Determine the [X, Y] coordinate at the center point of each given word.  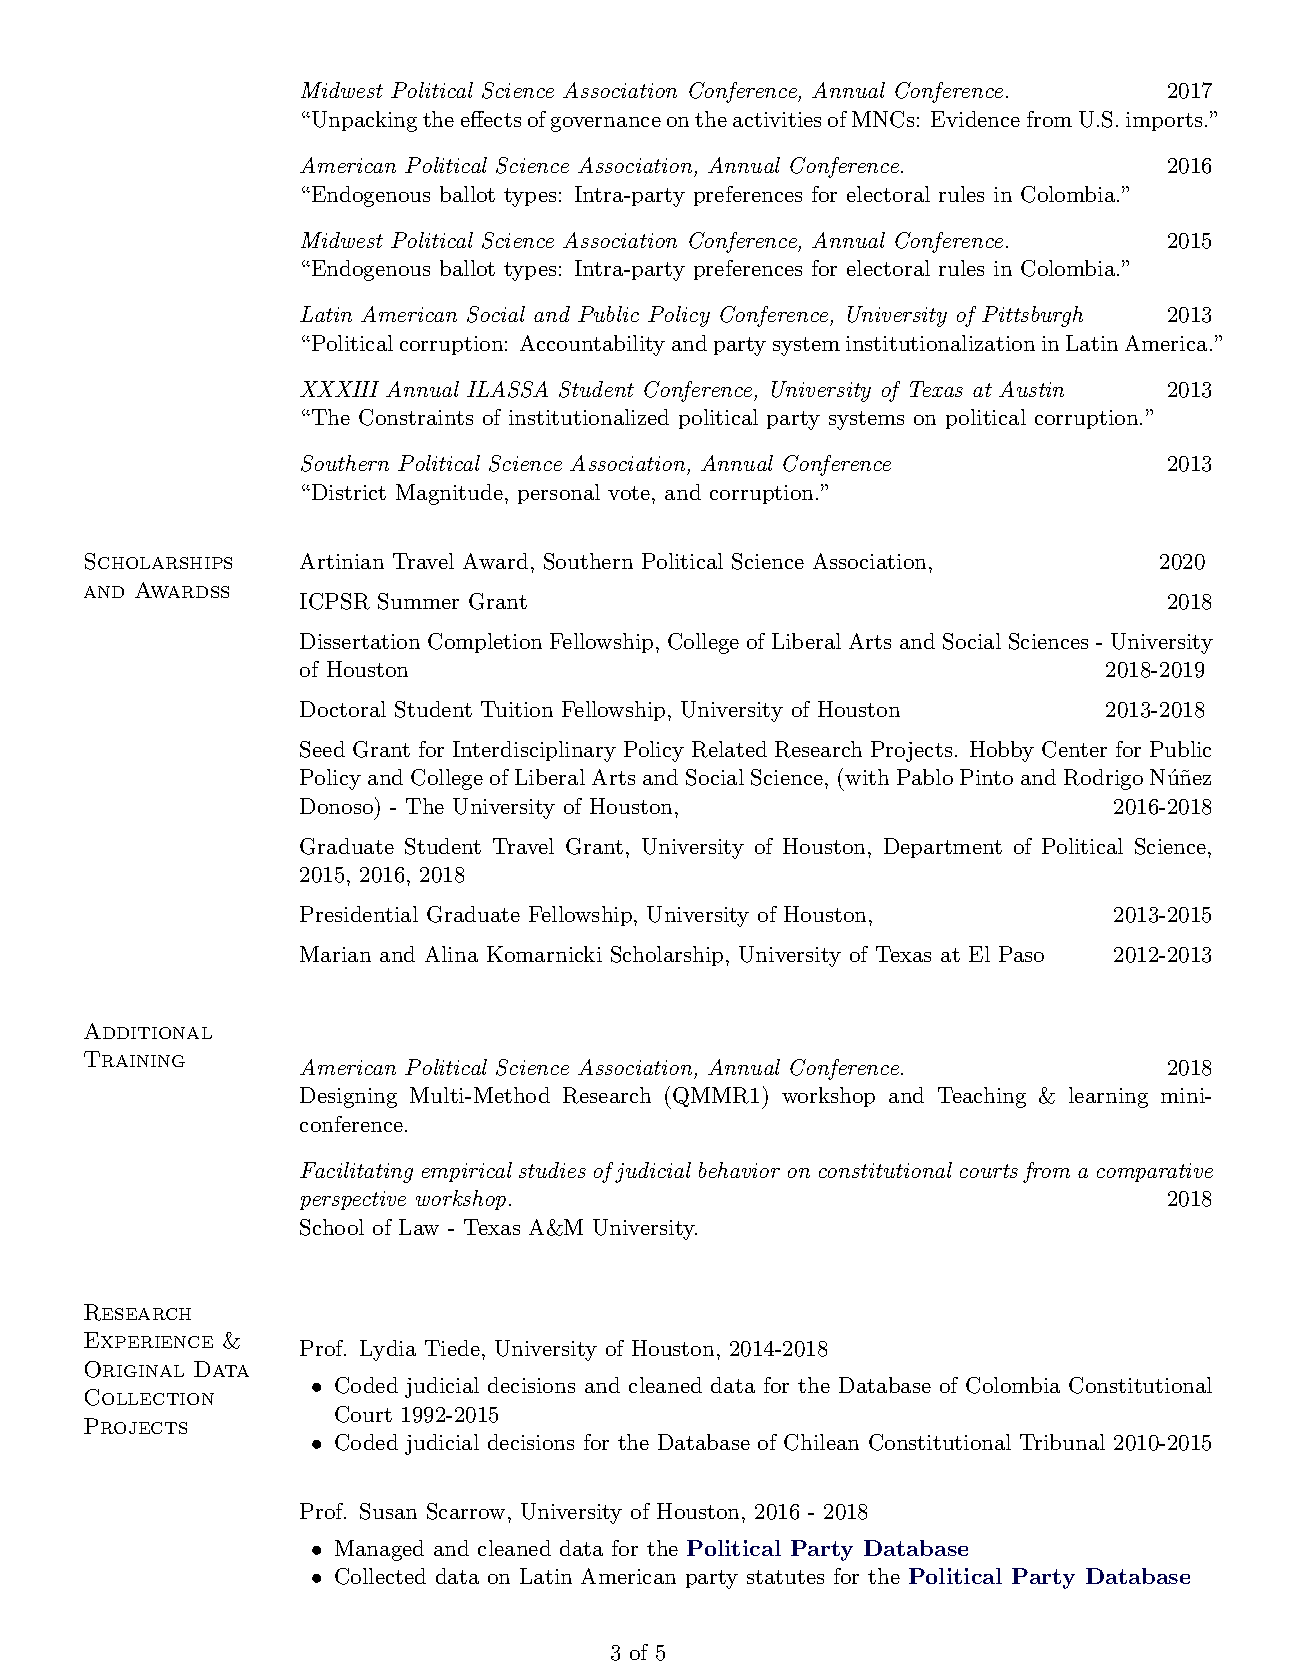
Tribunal [1062, 1442]
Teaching [982, 1097]
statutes [785, 1577]
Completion [485, 643]
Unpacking [364, 121]
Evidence [975, 119]
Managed [379, 1550]
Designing [348, 1097]
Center [1074, 749]
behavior [739, 1170]
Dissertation [360, 641]
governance [606, 124]
